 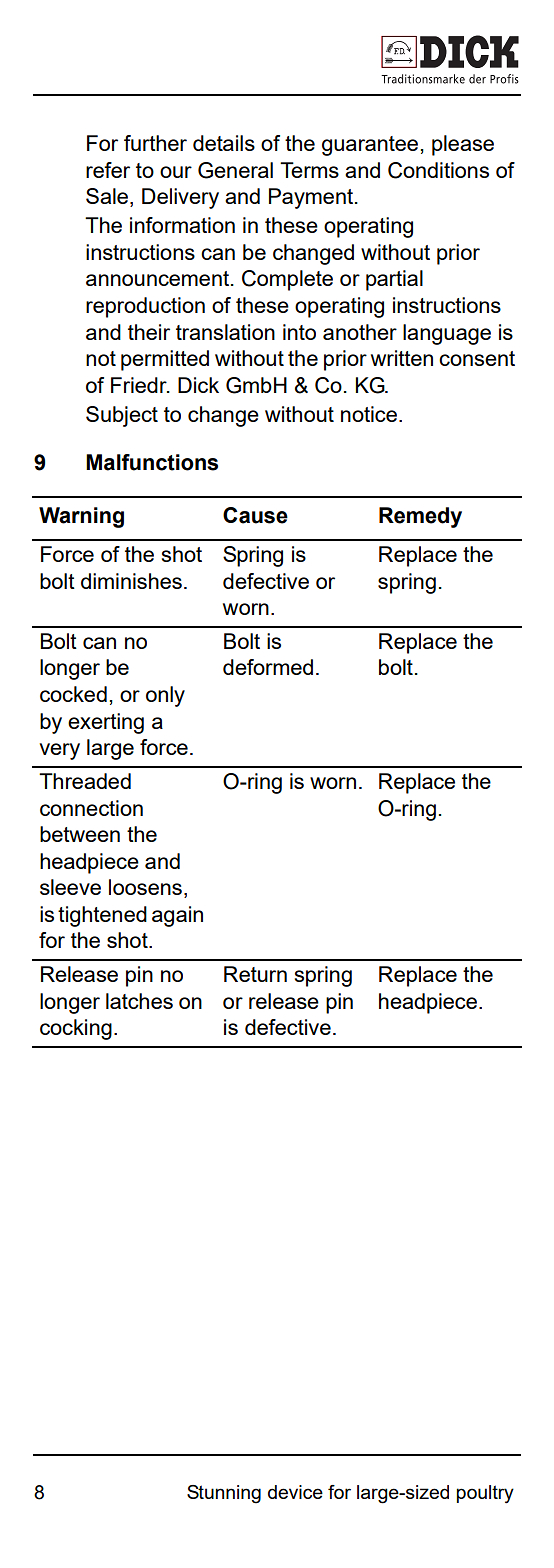 What do you see at coordinates (139, 1001) in the document?
I see `latches` at bounding box center [139, 1001].
